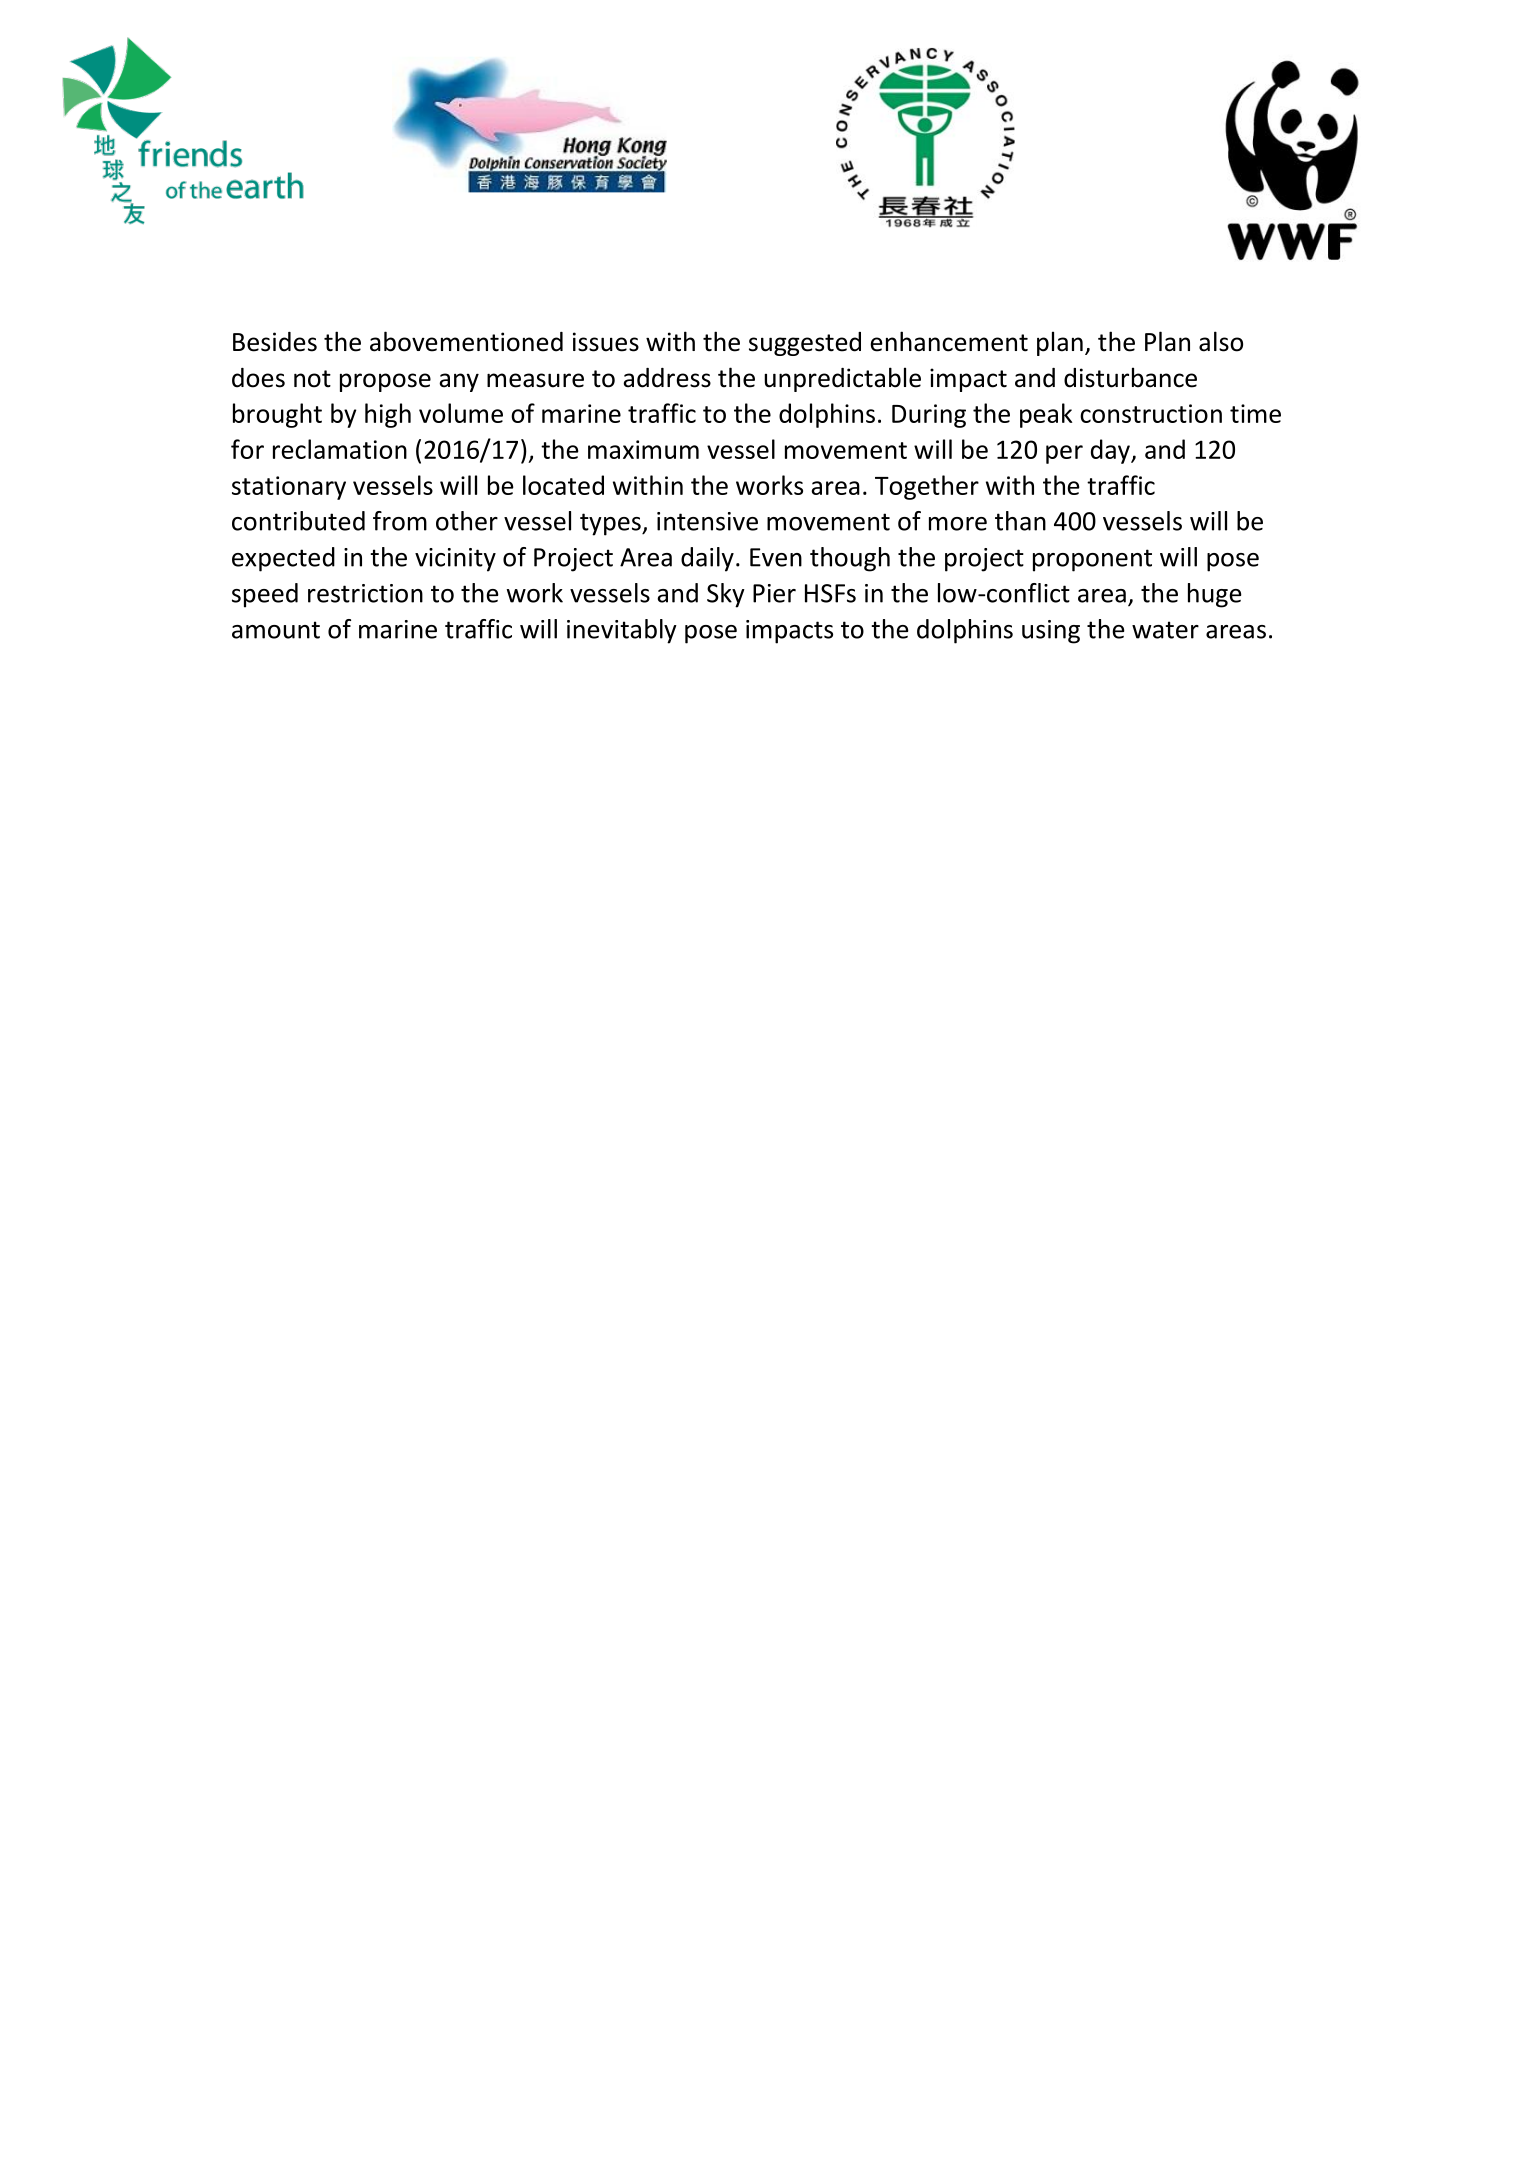 Image resolution: width=1526 pixels, height=2158 pixels. I want to click on than, so click(1020, 521).
